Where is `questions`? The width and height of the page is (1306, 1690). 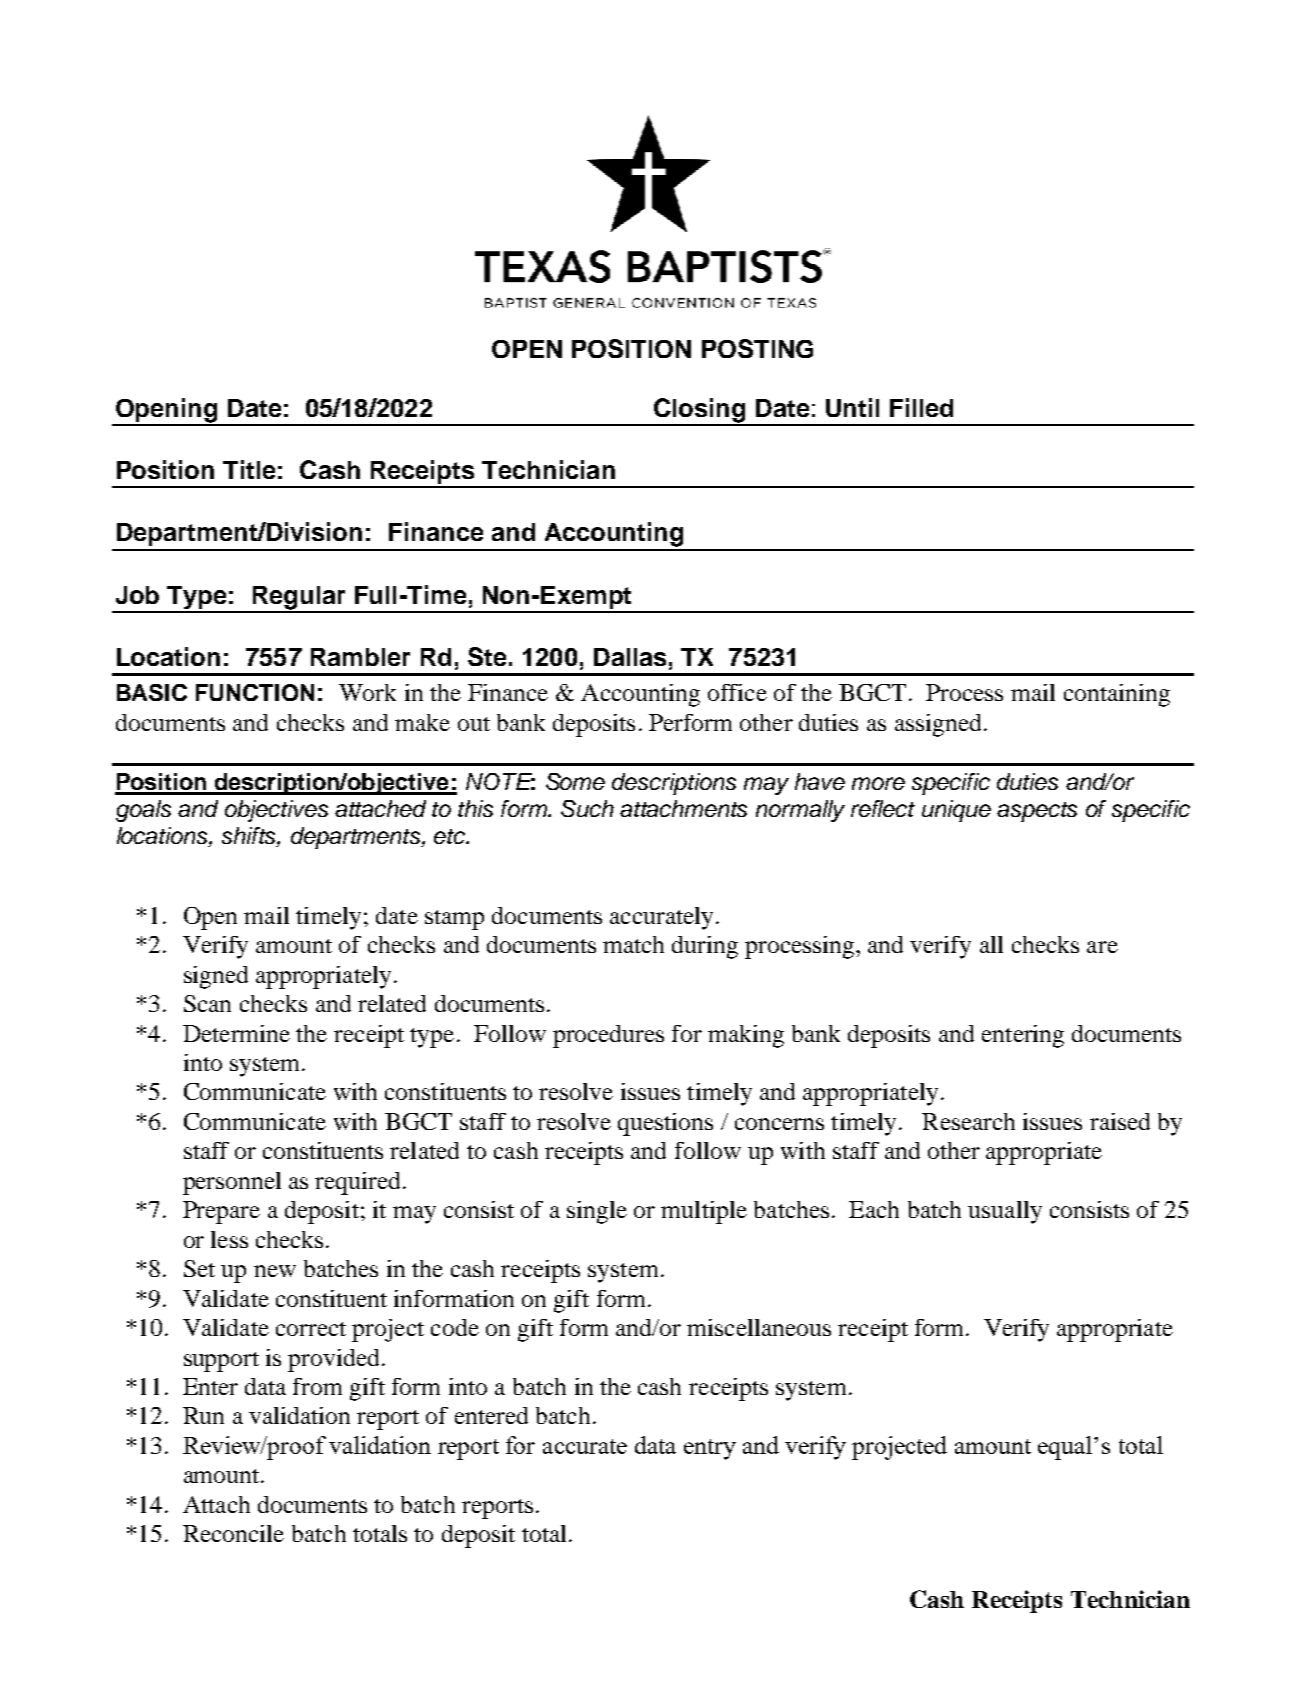
questions is located at coordinates (665, 1124).
